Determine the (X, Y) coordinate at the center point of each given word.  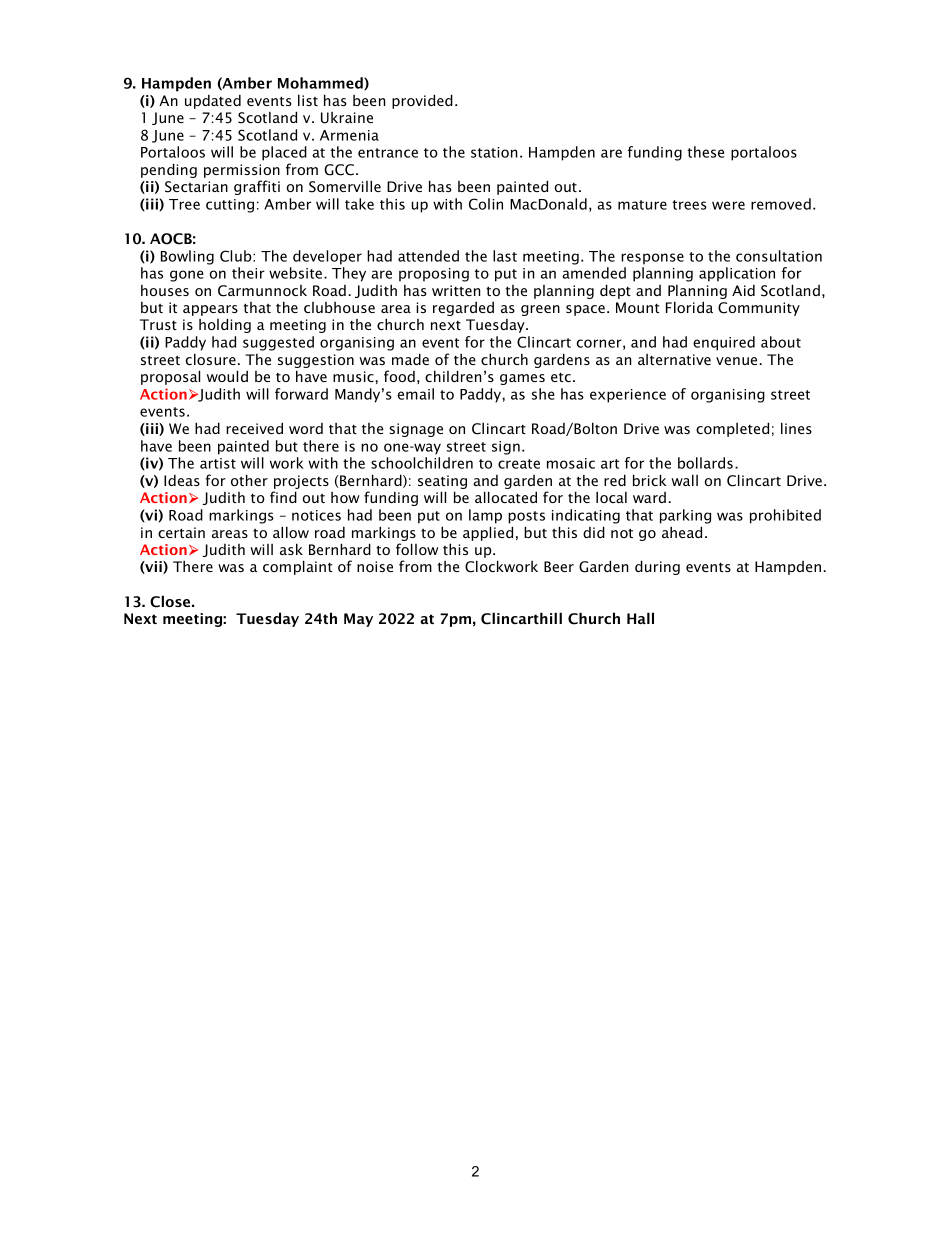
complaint (298, 567)
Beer (559, 566)
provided (422, 101)
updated (213, 101)
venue (738, 361)
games (522, 379)
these (705, 152)
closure (211, 359)
